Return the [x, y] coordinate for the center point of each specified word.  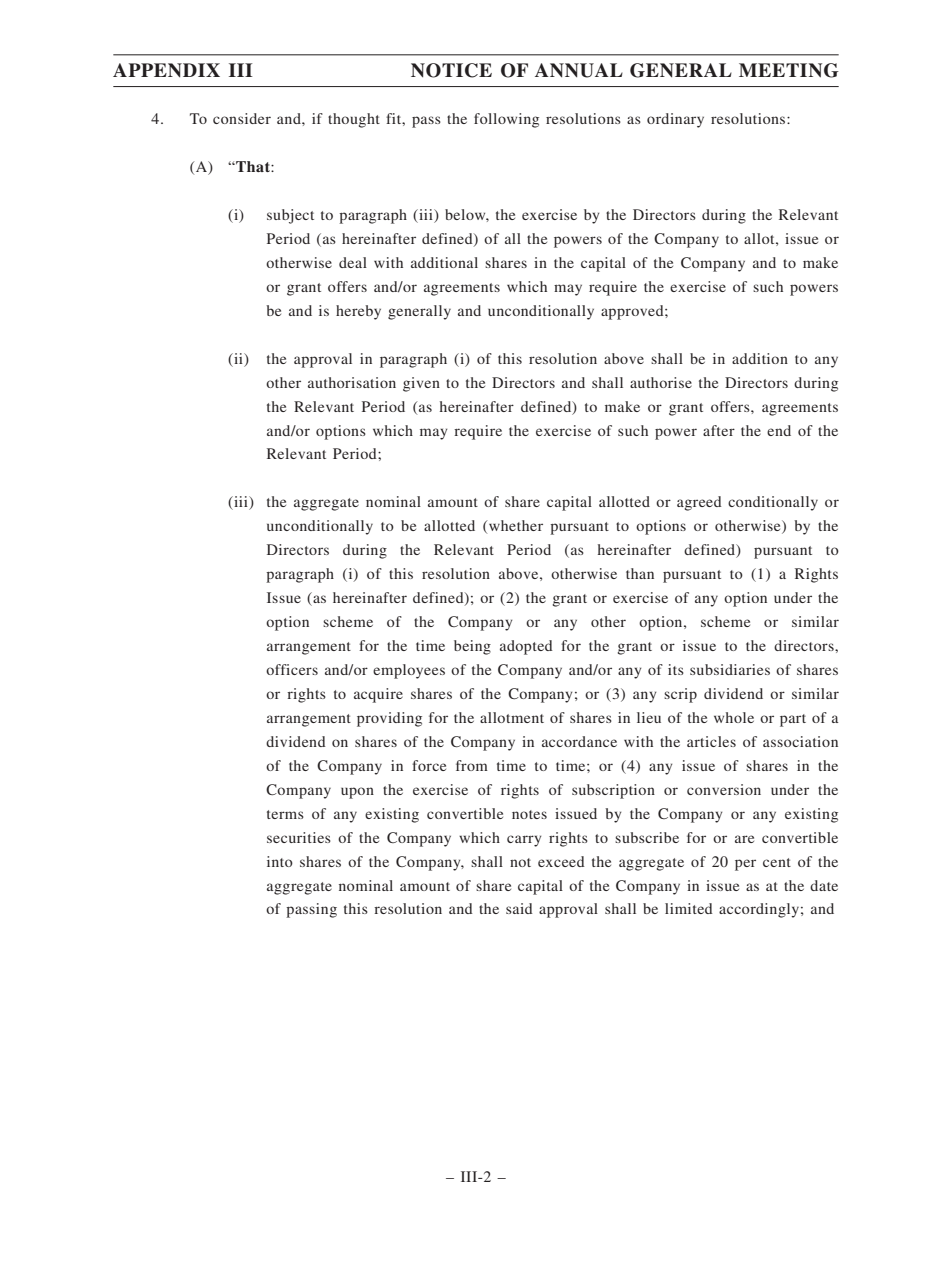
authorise [661, 382]
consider [242, 118]
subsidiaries [730, 669]
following [506, 120]
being [472, 647]
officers [292, 669]
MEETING [789, 70]
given [421, 384]
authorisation [352, 382]
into [280, 861]
